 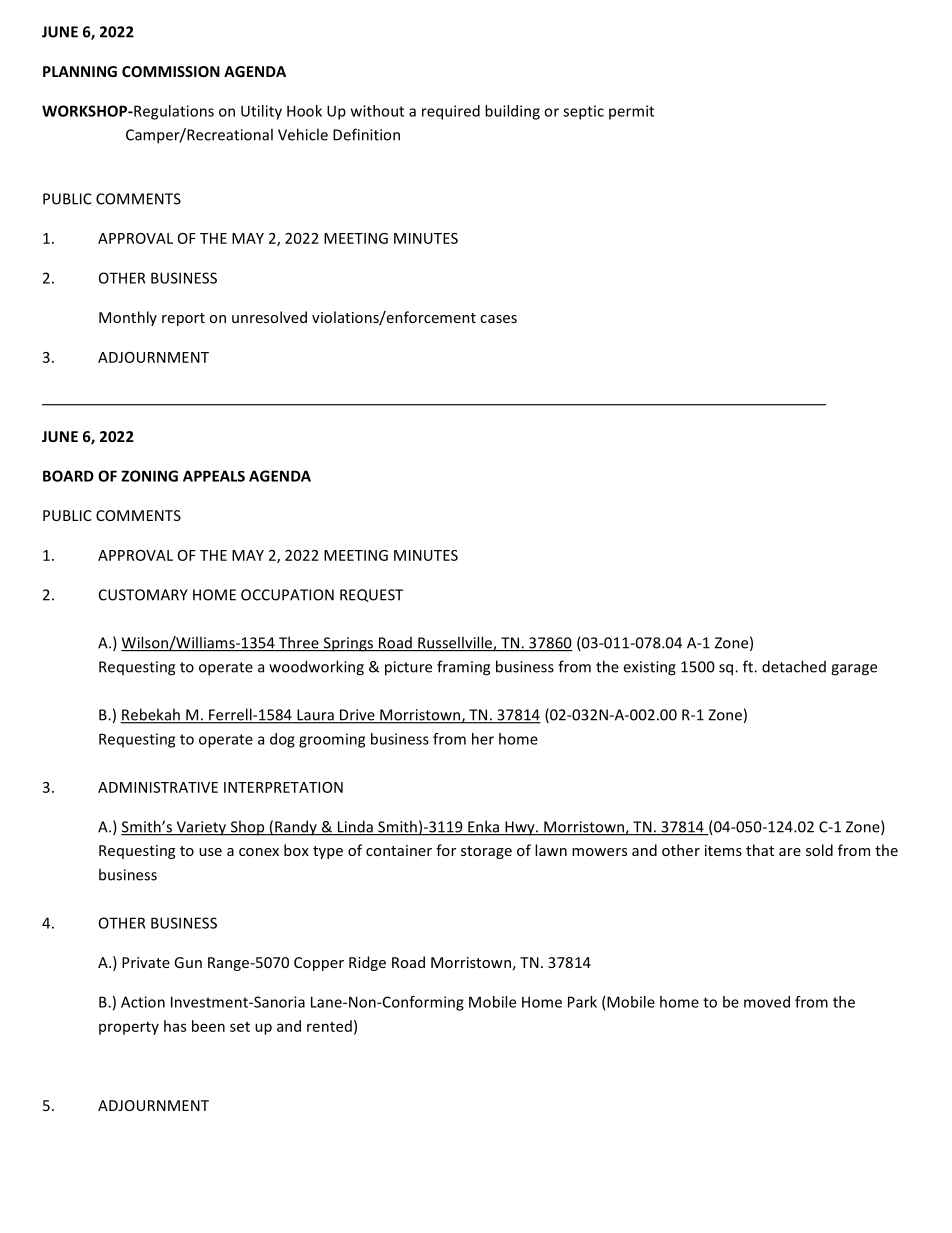 What do you see at coordinates (367, 963) in the image?
I see `Ridge` at bounding box center [367, 963].
